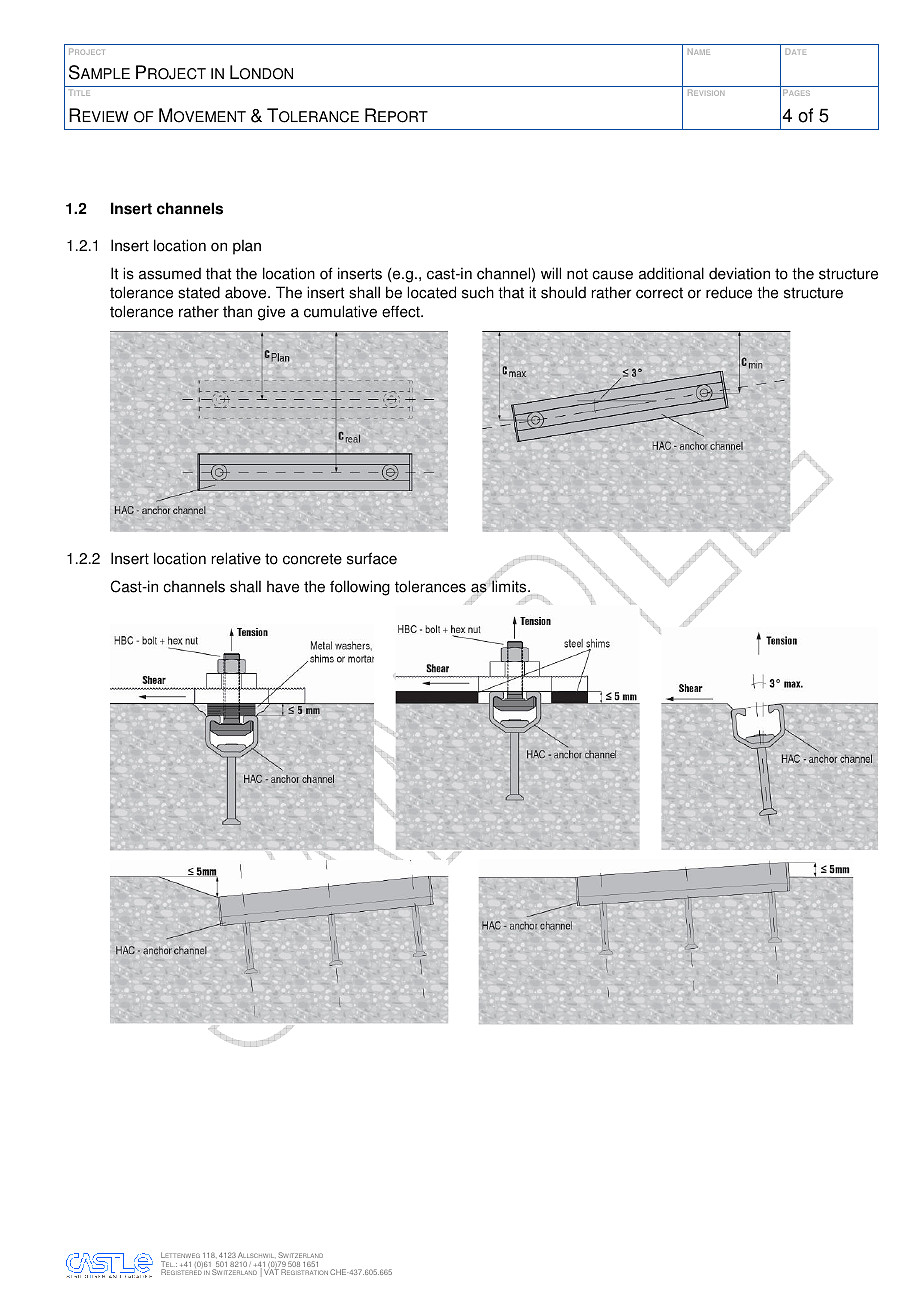 The height and width of the page is (1308, 924). Describe the element at coordinates (236, 558) in the page. I see `relative` at that location.
